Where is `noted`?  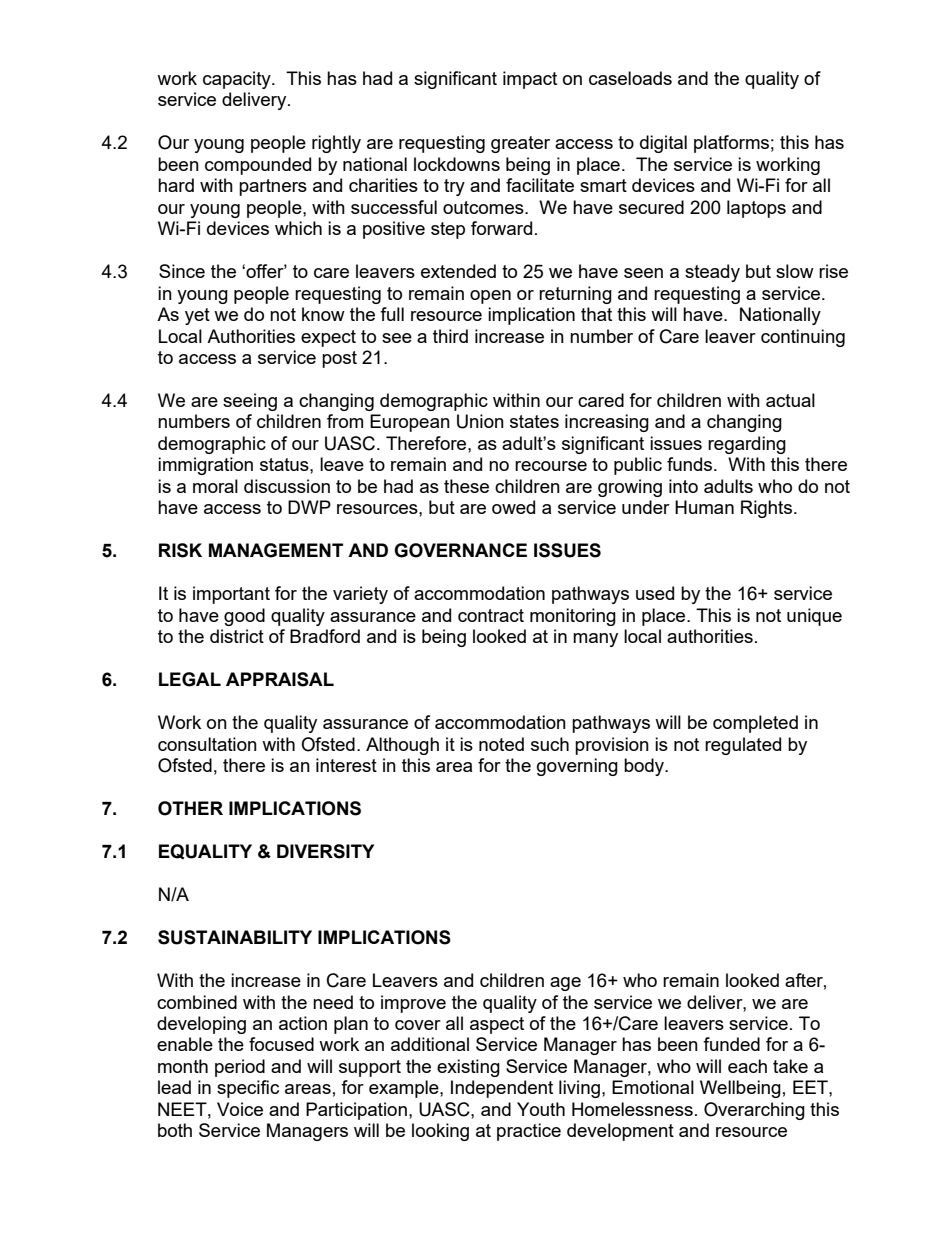 noted is located at coordinates (501, 744).
